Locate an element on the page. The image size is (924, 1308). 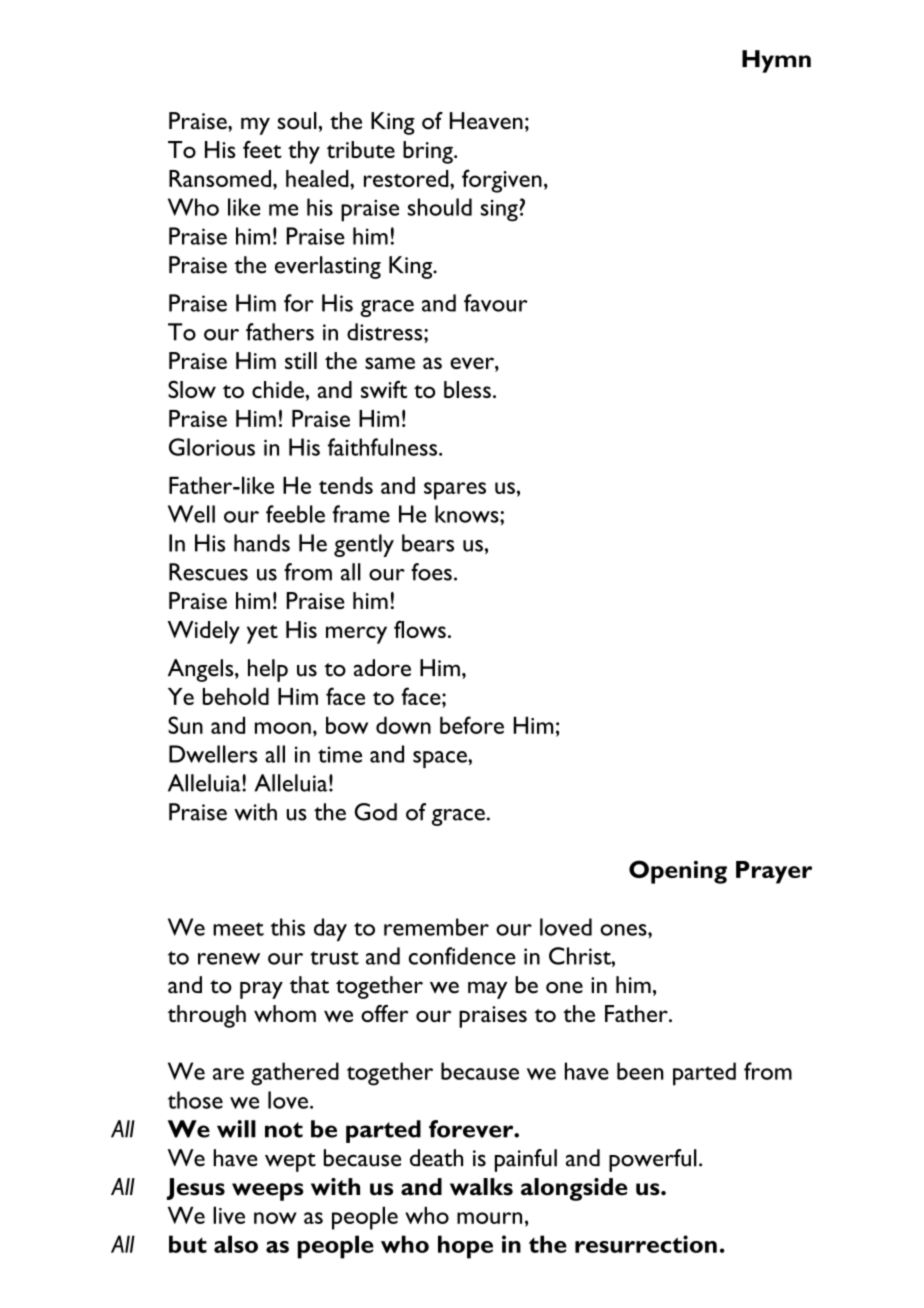
weeps is located at coordinates (268, 1192).
